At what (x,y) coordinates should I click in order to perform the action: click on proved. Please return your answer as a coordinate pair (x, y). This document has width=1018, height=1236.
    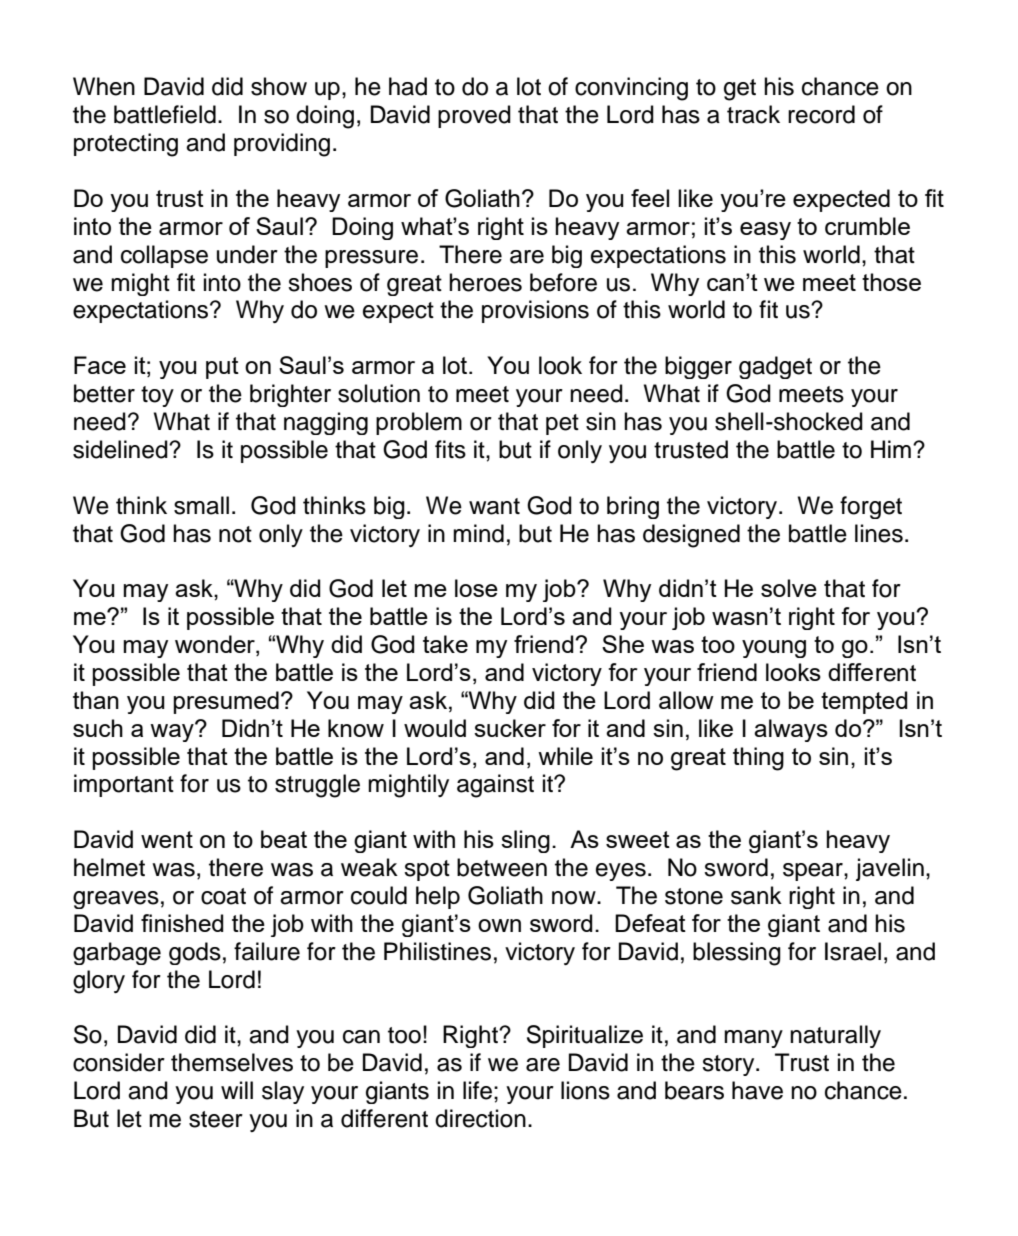
    Looking at the image, I should click on (474, 116).
